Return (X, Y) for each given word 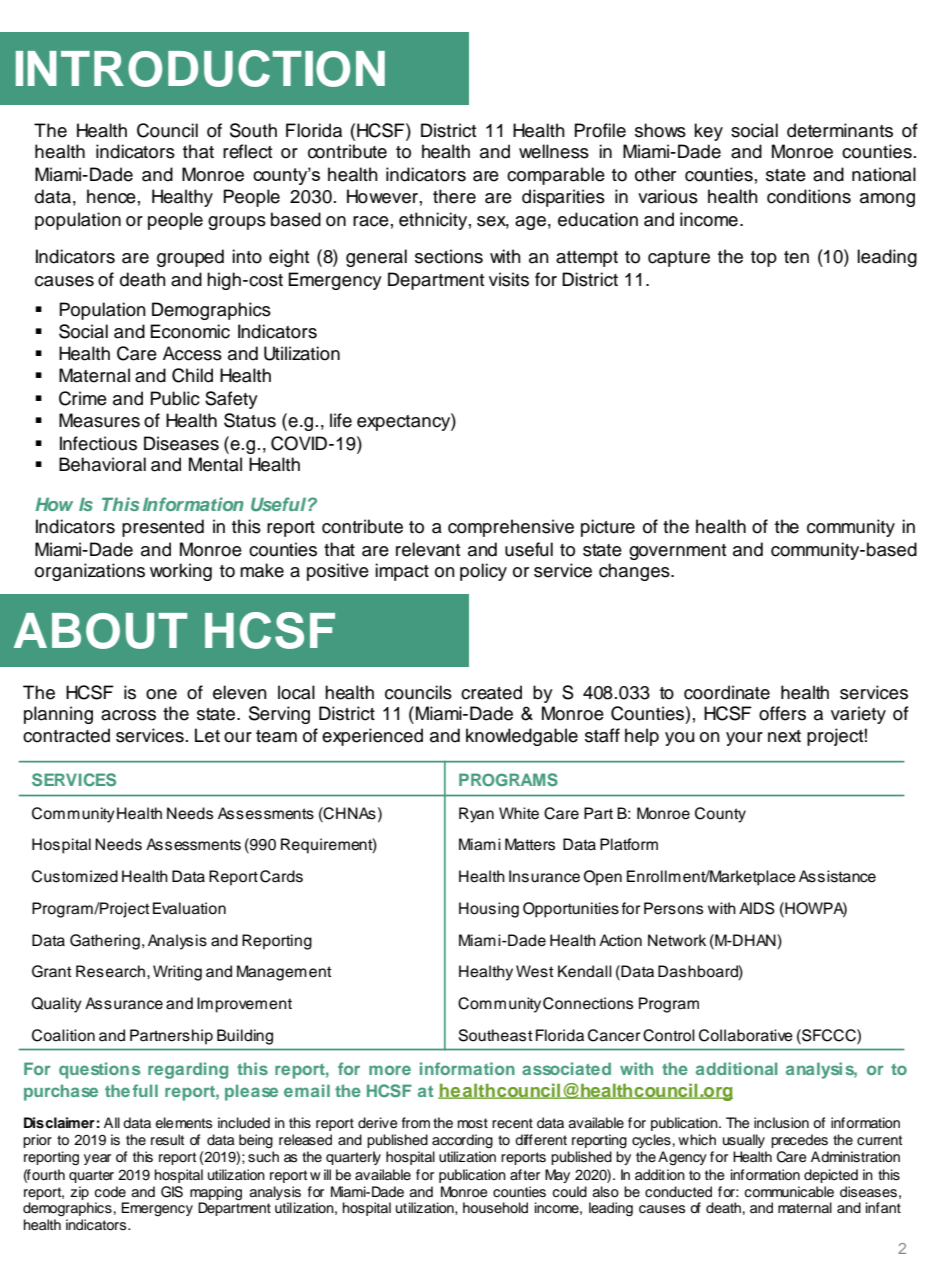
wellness (554, 151)
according (462, 1141)
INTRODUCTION (200, 68)
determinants (840, 130)
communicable (789, 1192)
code (110, 1192)
